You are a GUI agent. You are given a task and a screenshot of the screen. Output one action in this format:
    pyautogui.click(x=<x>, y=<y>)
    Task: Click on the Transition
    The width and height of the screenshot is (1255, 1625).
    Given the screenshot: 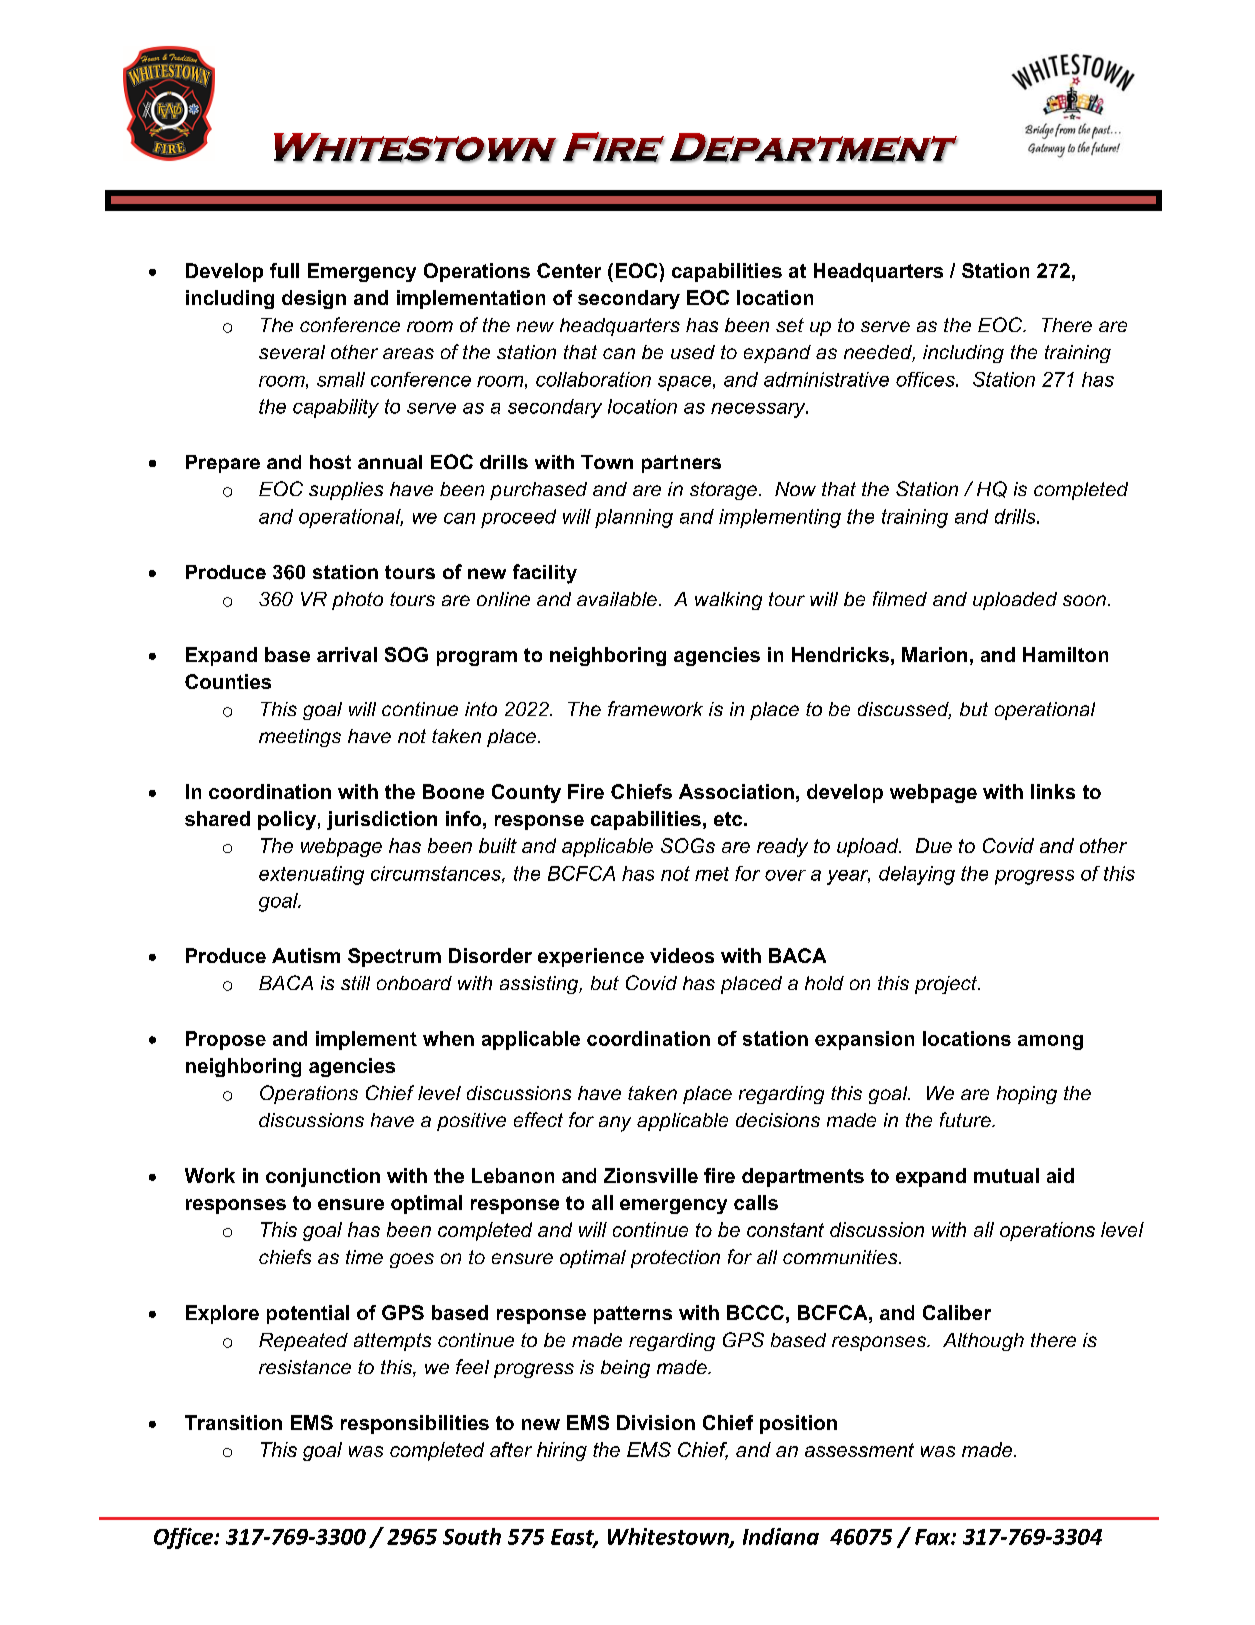 What is the action you would take?
    pyautogui.click(x=233, y=1422)
